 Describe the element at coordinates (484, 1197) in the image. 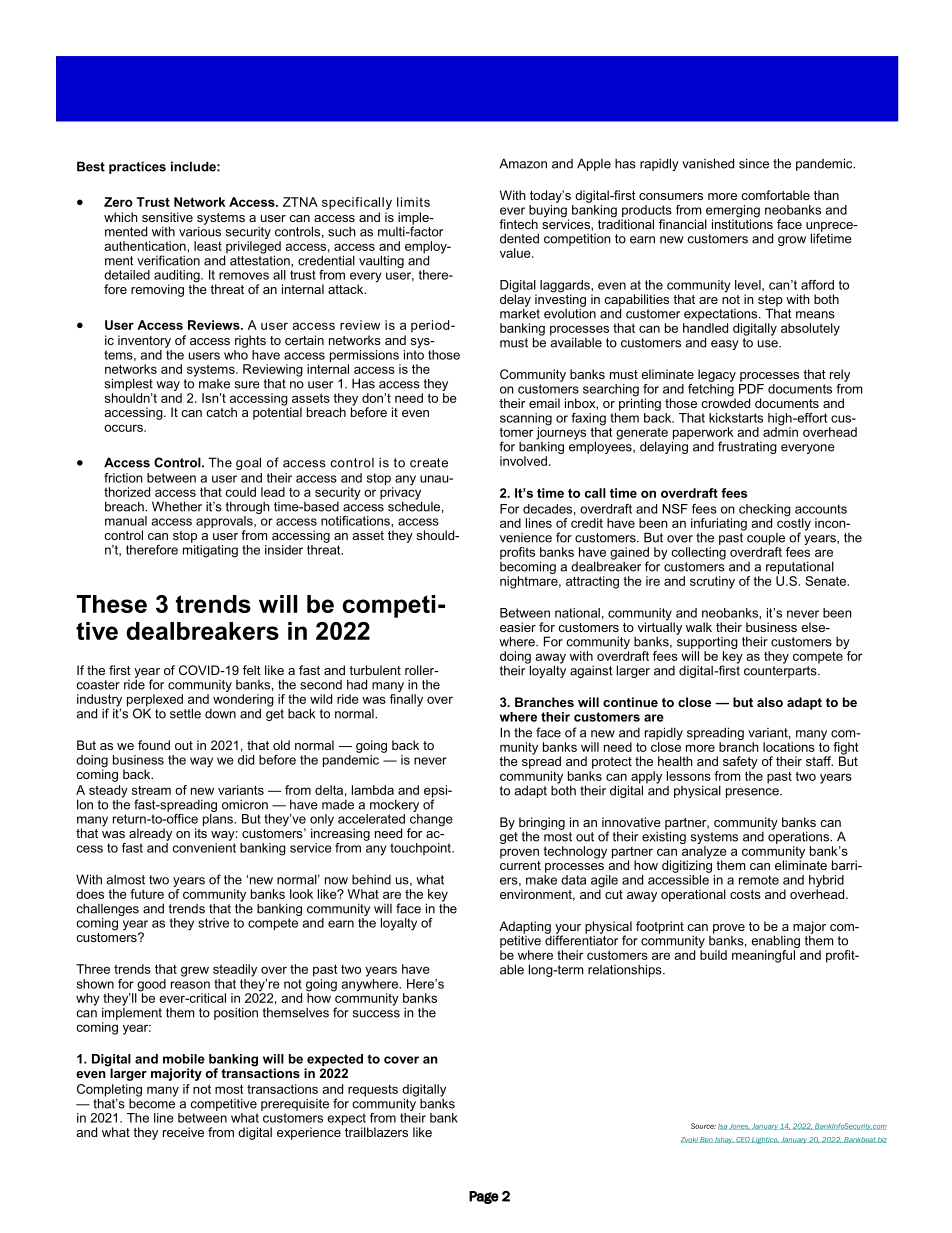

I see `Page` at that location.
